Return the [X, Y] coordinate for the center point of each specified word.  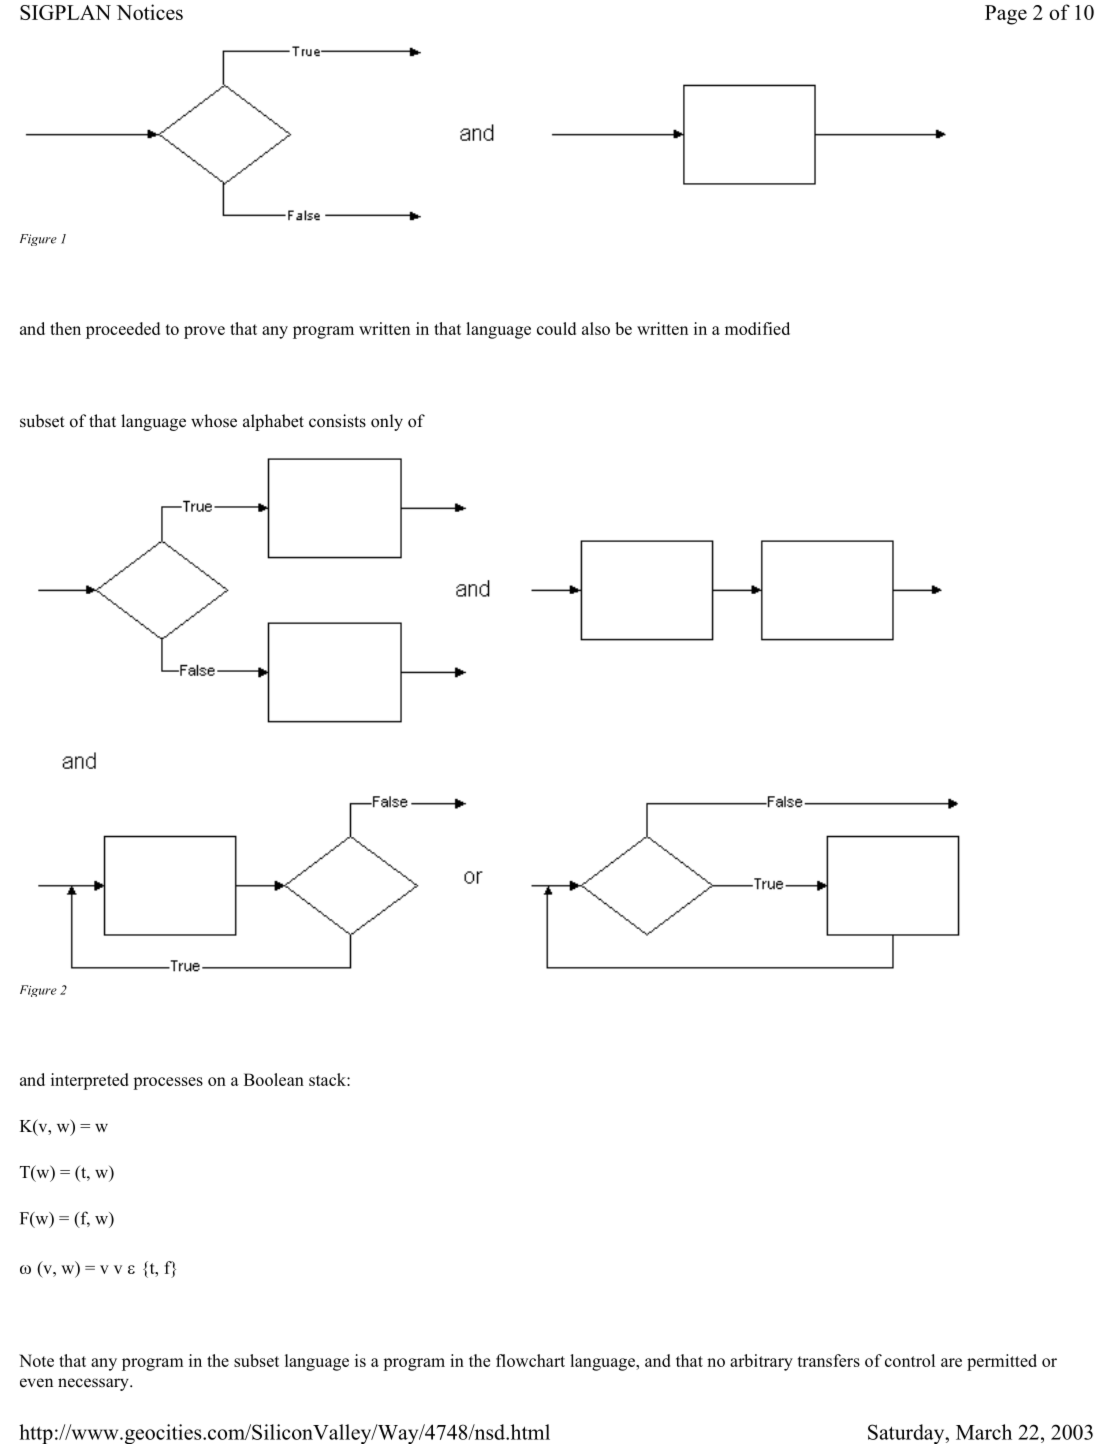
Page [1006, 15]
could [556, 328]
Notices [149, 12]
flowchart [530, 1360]
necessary [94, 1384]
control [910, 1360]
